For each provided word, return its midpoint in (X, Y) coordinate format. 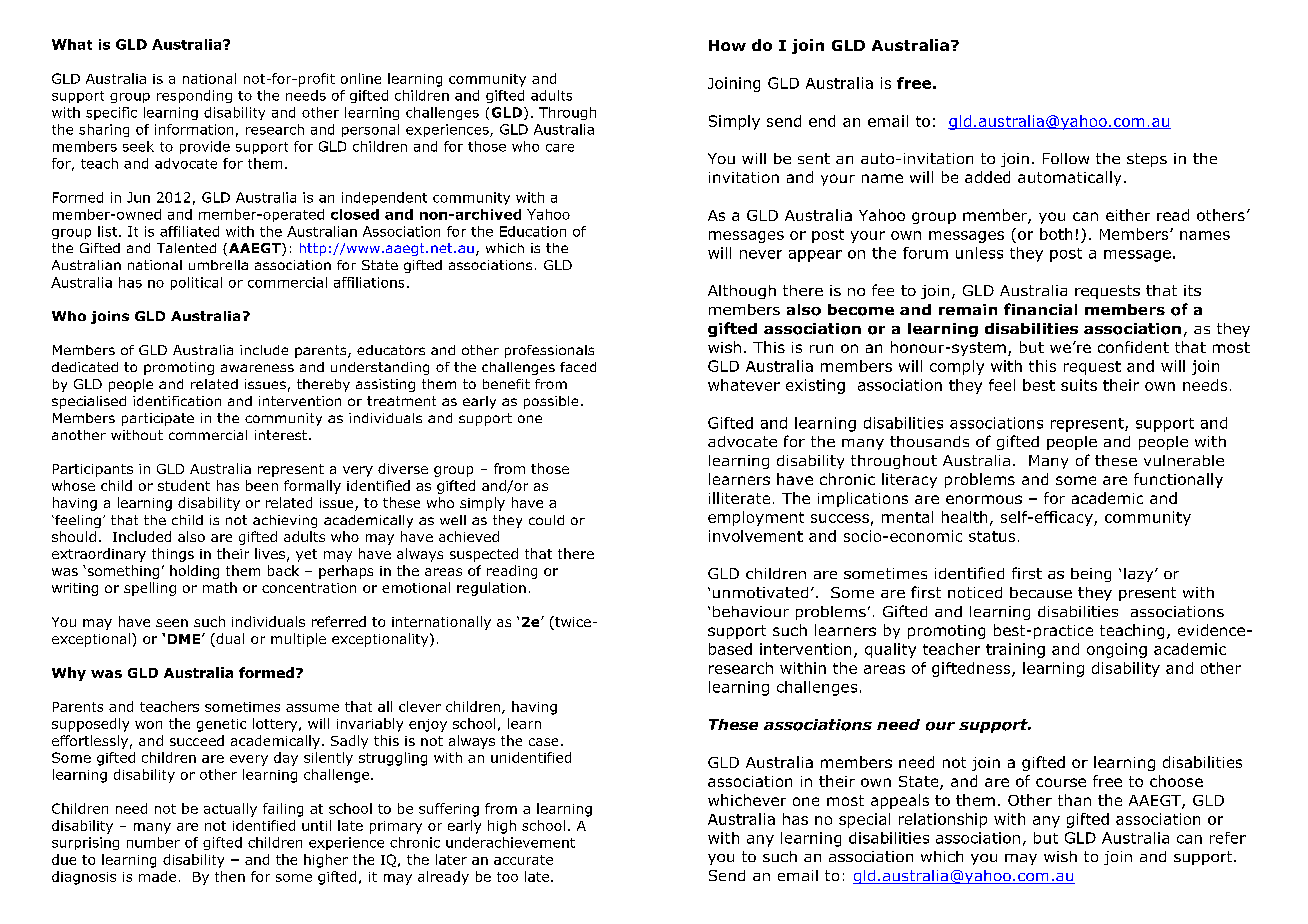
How (727, 45)
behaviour (751, 611)
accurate (523, 860)
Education (533, 231)
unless (979, 253)
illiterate (739, 498)
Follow (1066, 158)
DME (184, 639)
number (153, 842)
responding (194, 96)
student (184, 485)
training (1015, 650)
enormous (984, 499)
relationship (943, 820)
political (196, 283)
